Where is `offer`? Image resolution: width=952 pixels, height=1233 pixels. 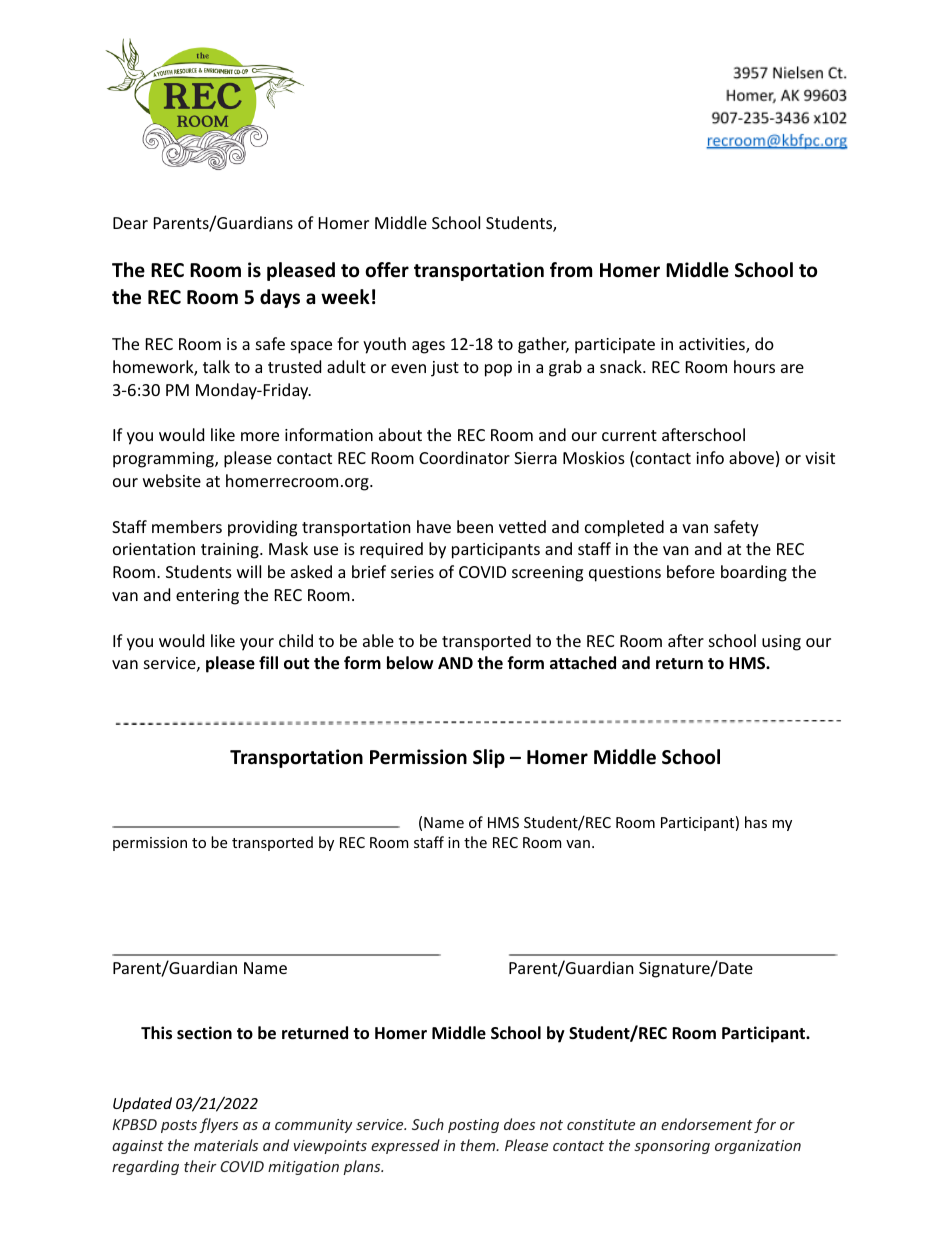
offer is located at coordinates (387, 270).
